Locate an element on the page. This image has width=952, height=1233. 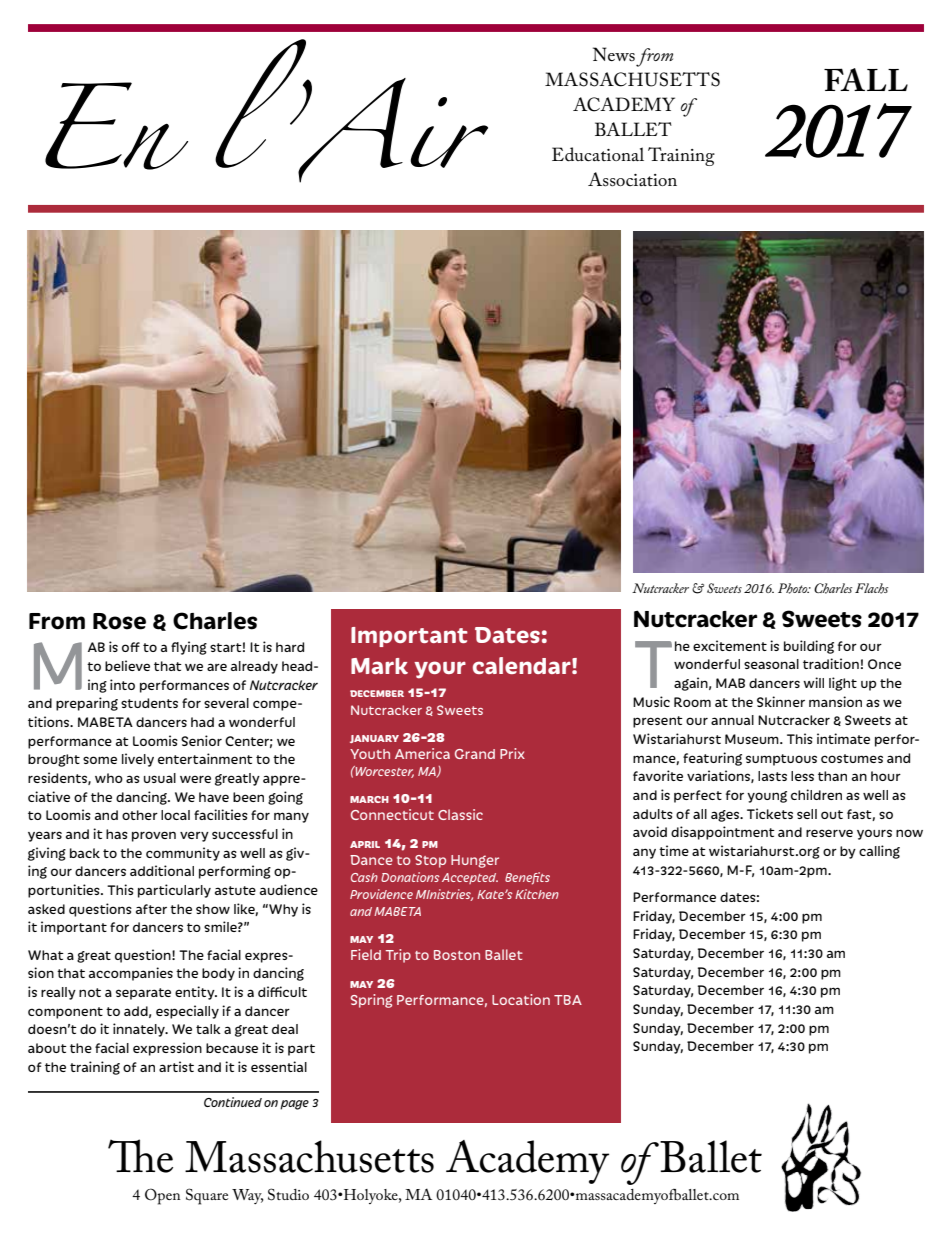
Rose is located at coordinates (119, 621).
